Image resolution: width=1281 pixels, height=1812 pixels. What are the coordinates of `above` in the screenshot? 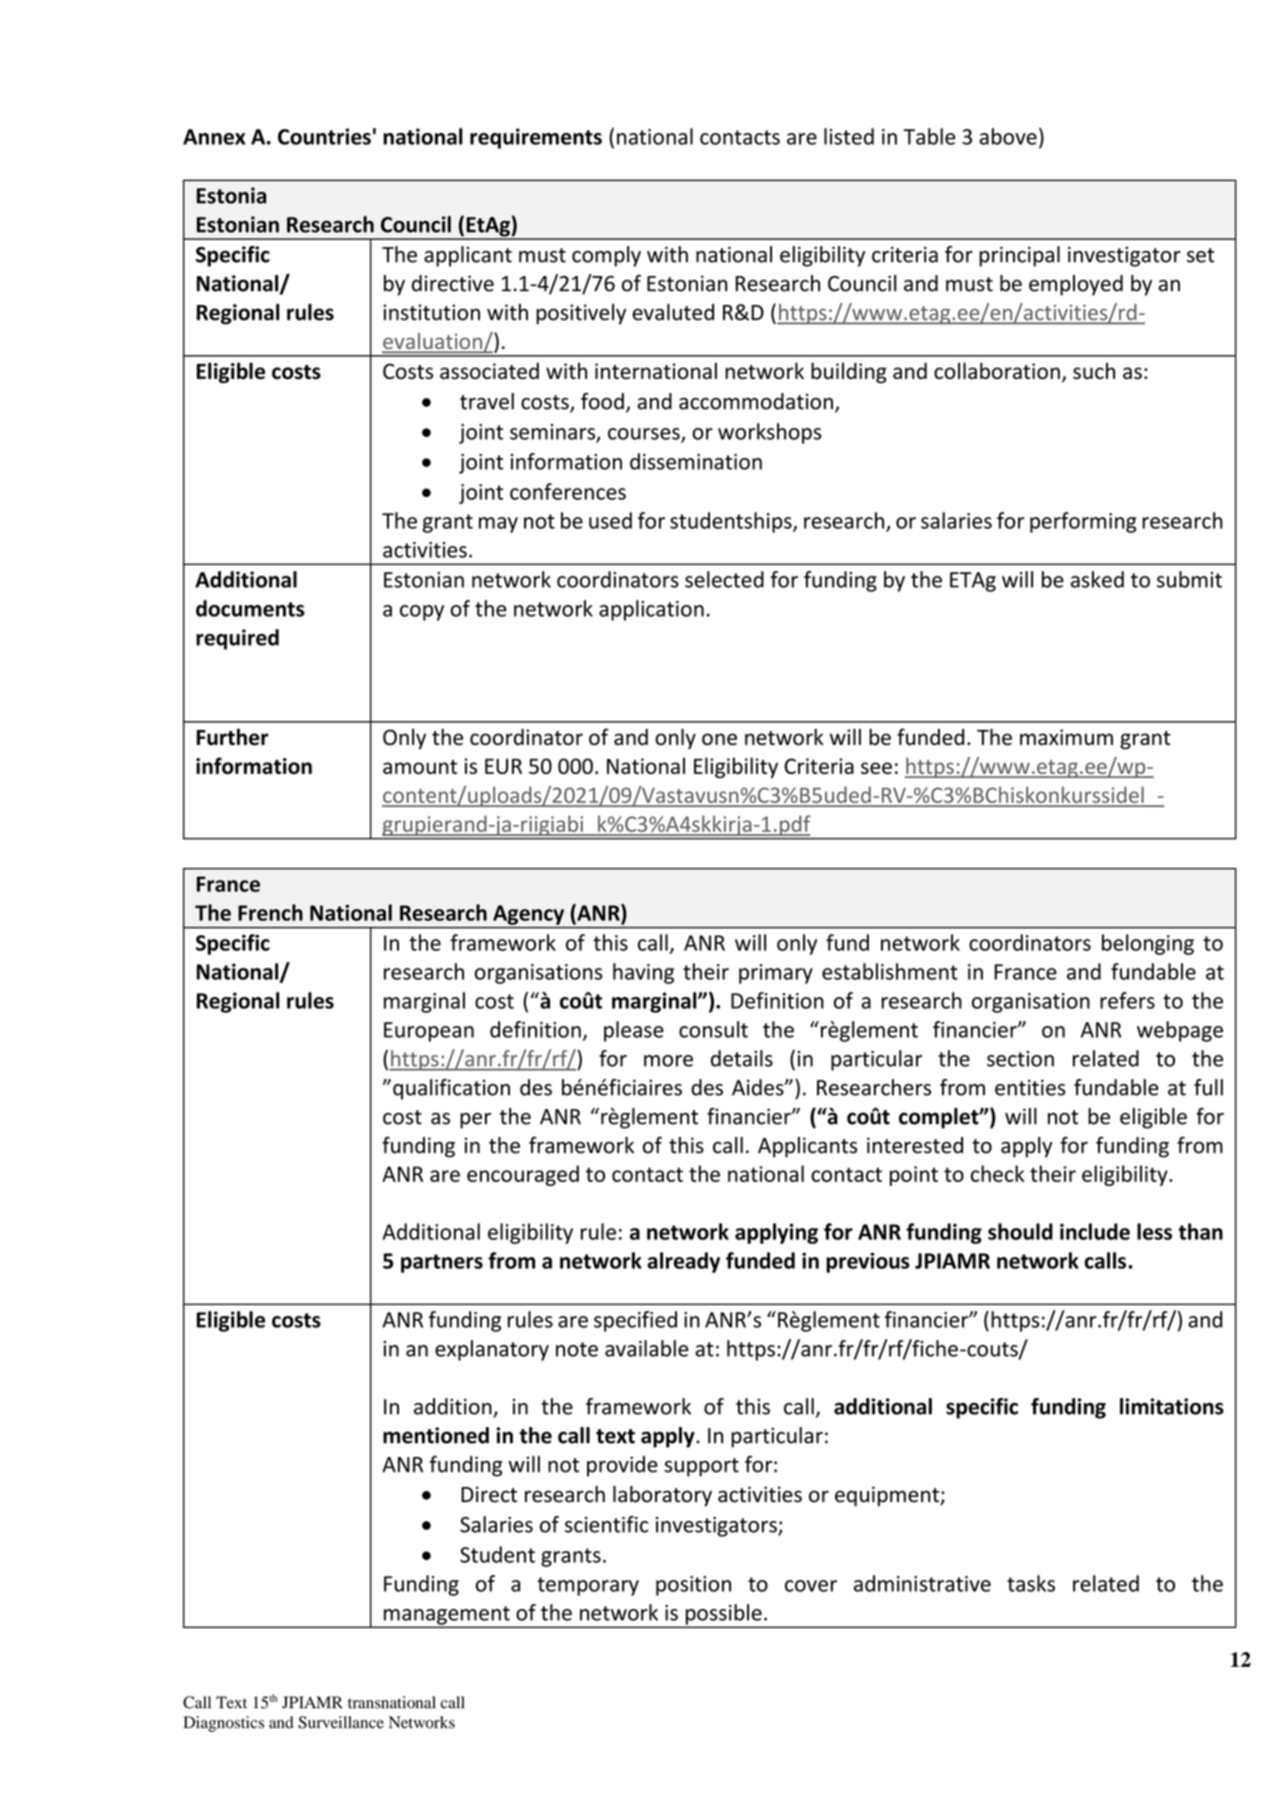 It's located at (1008, 136).
